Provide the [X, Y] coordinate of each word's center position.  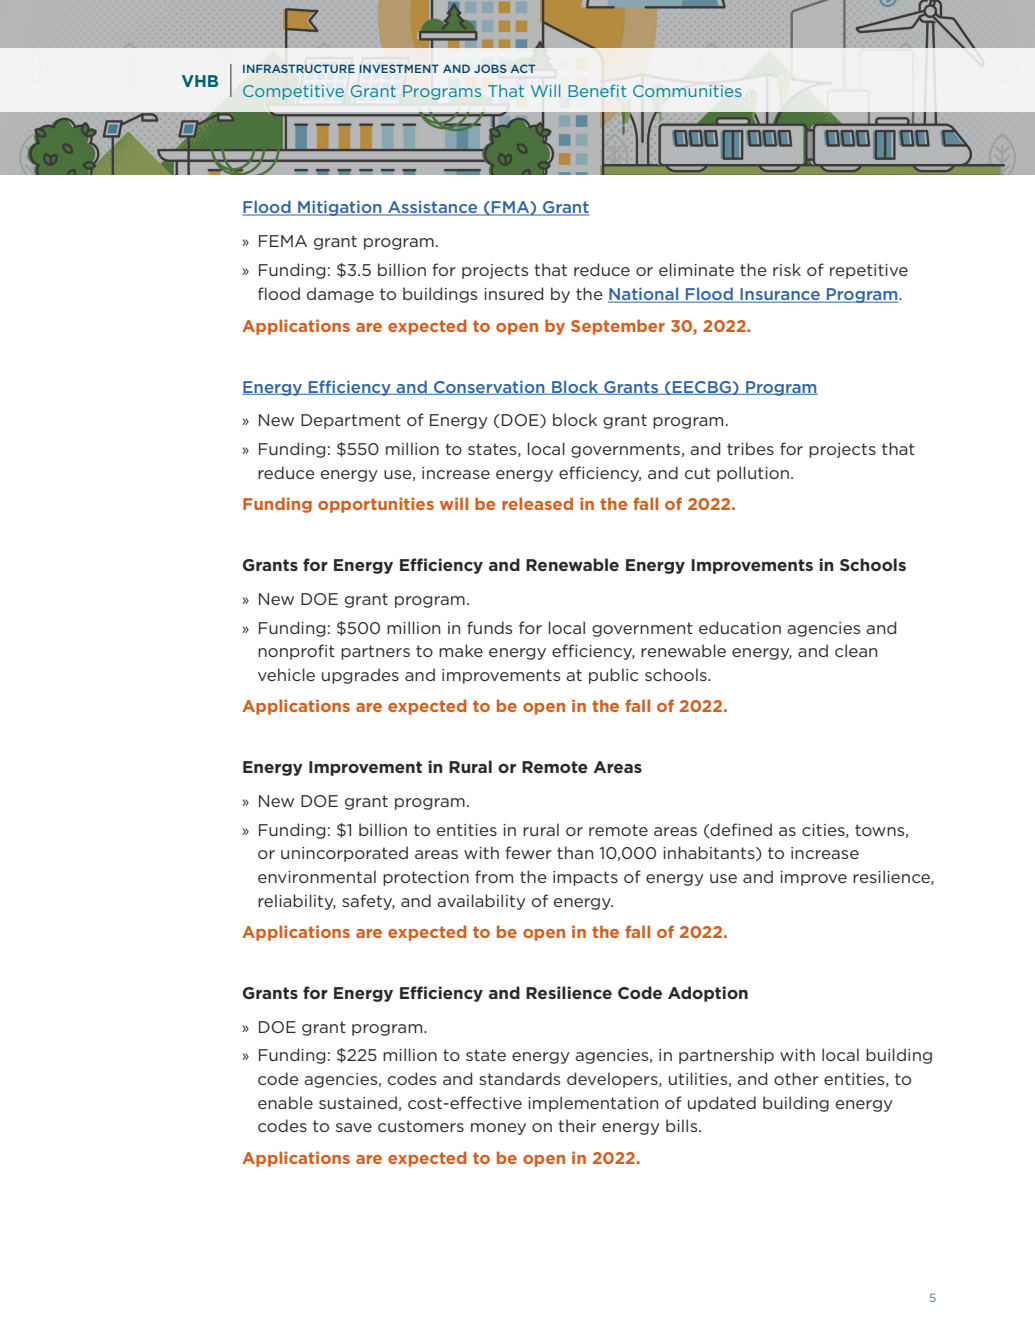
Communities [687, 91]
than [575, 852]
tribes [750, 448]
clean [856, 650]
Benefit [597, 90]
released [537, 503]
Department [351, 421]
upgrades [360, 676]
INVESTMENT [399, 68]
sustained [358, 1102]
